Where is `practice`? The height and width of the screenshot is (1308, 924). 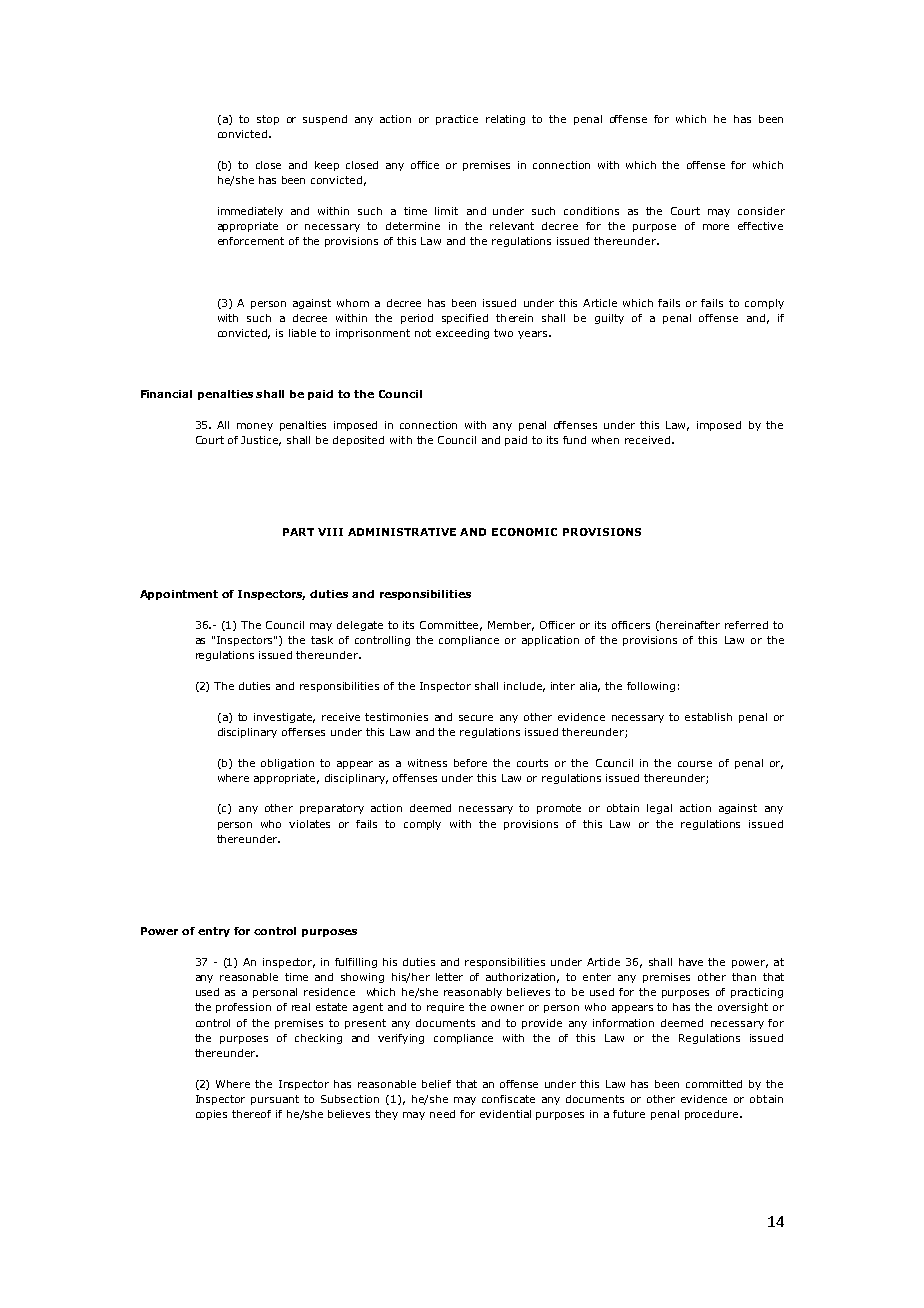 practice is located at coordinates (457, 120).
